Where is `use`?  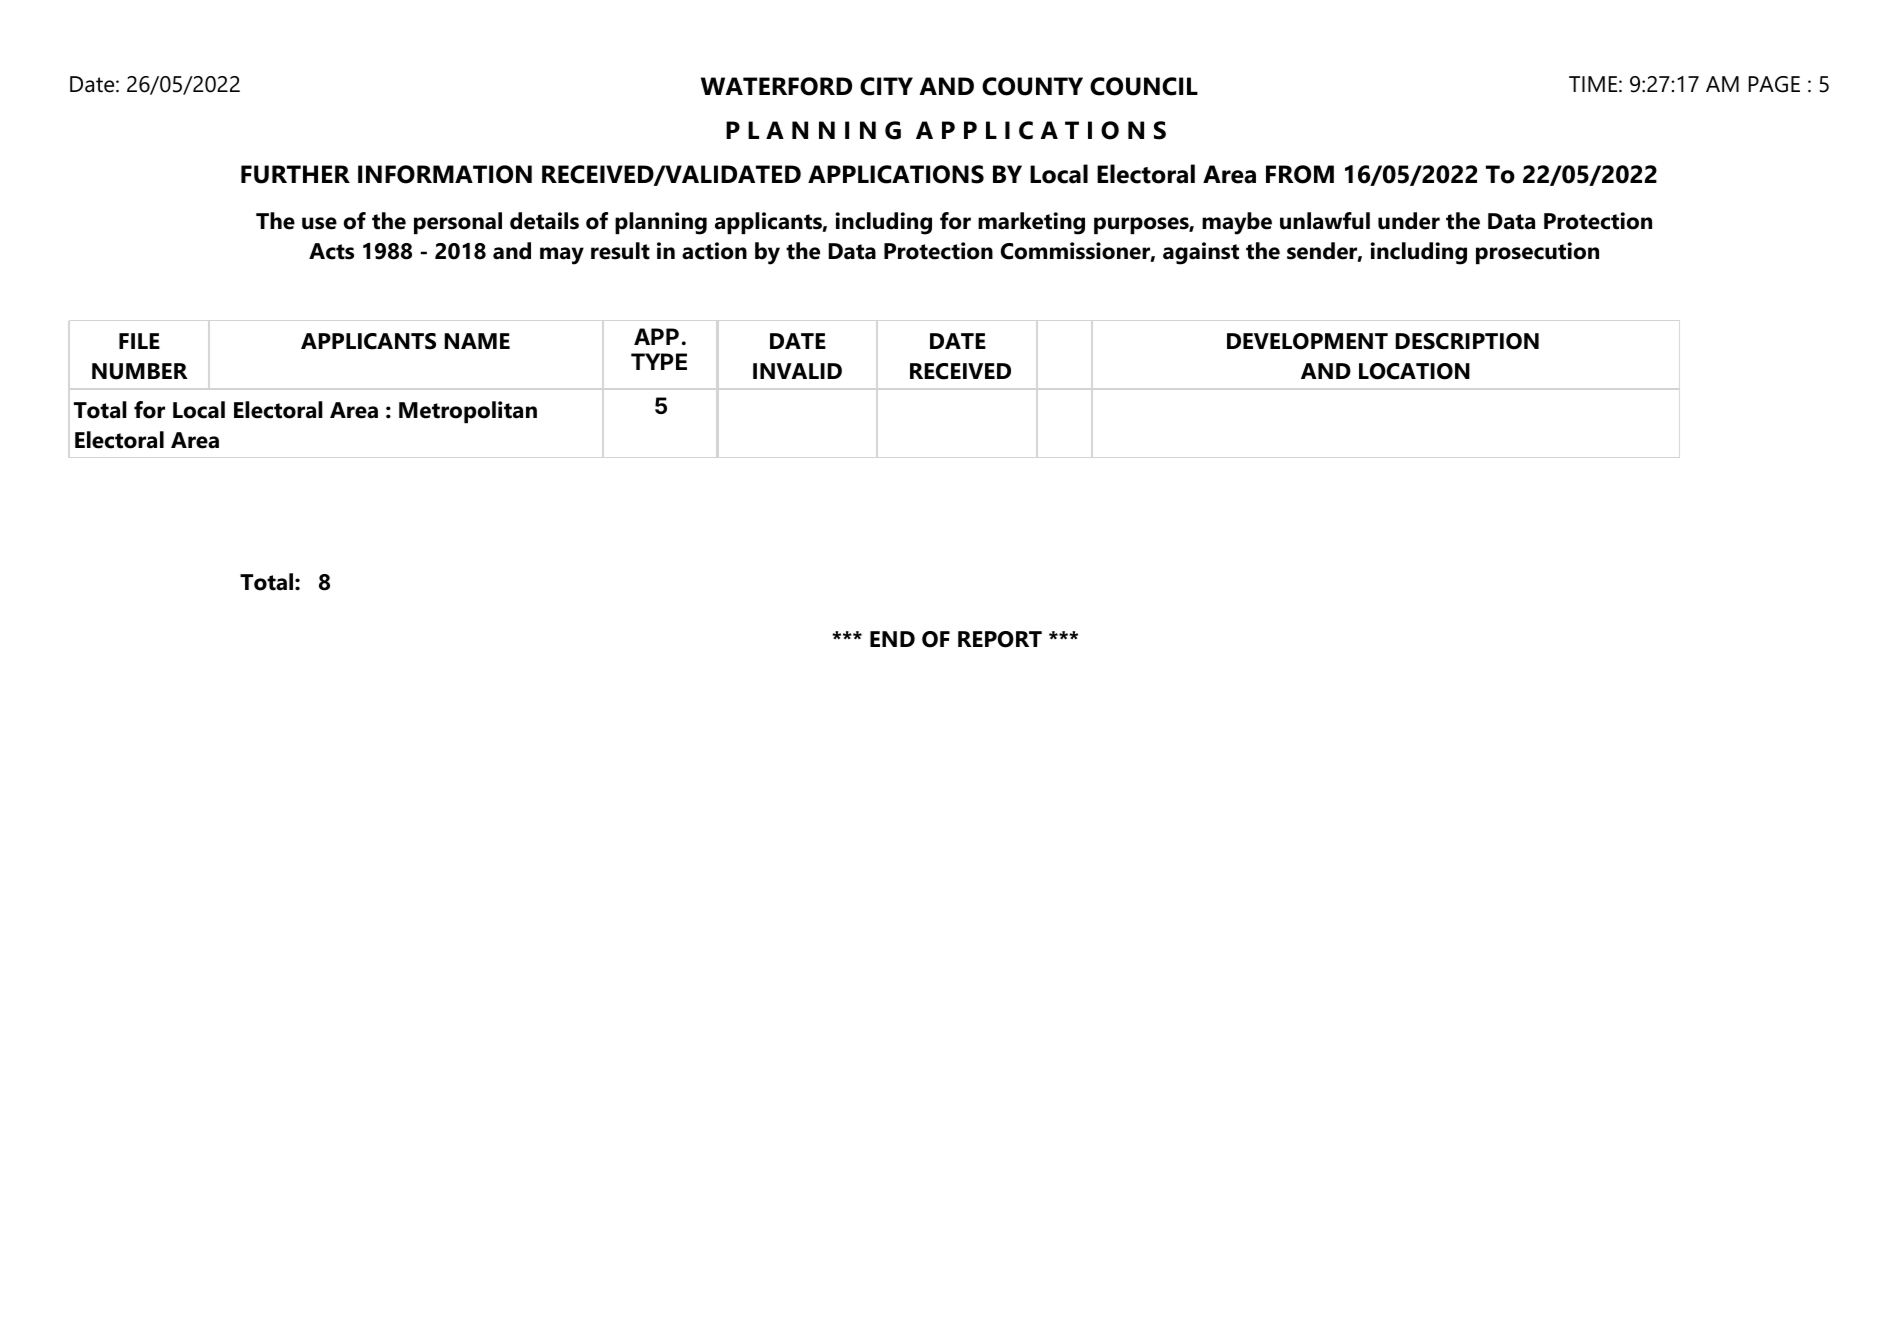
use is located at coordinates (319, 223).
